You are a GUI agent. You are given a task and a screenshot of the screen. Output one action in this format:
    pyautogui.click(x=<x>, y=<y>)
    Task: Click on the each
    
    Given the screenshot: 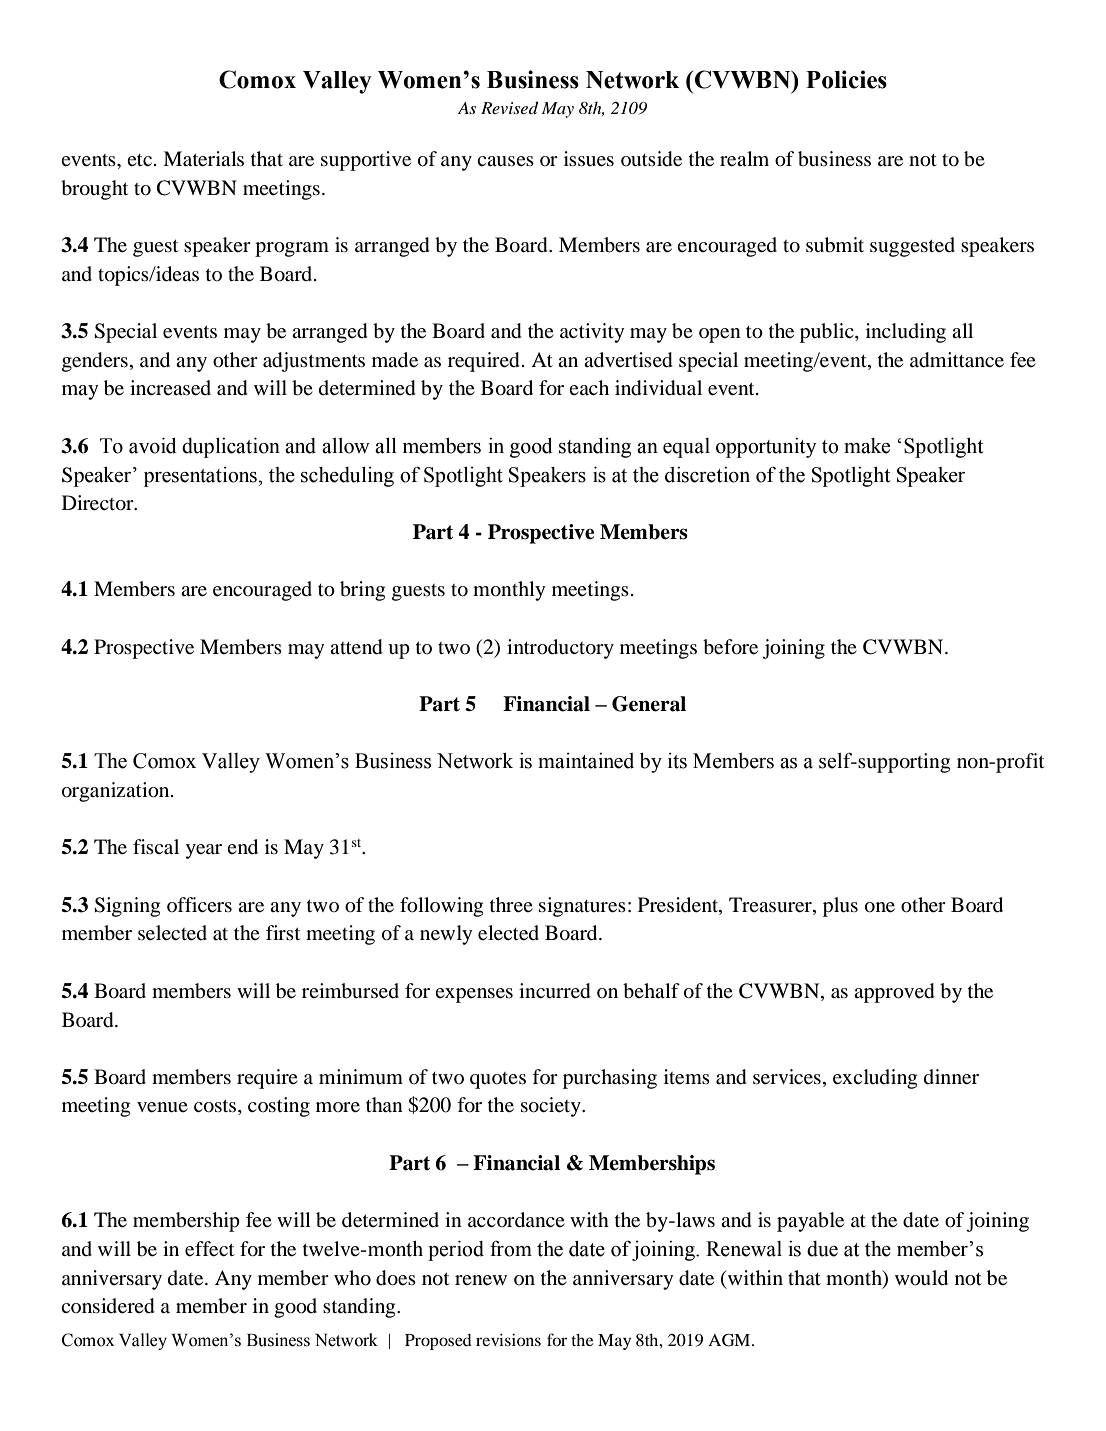 What is the action you would take?
    pyautogui.click(x=589, y=387)
